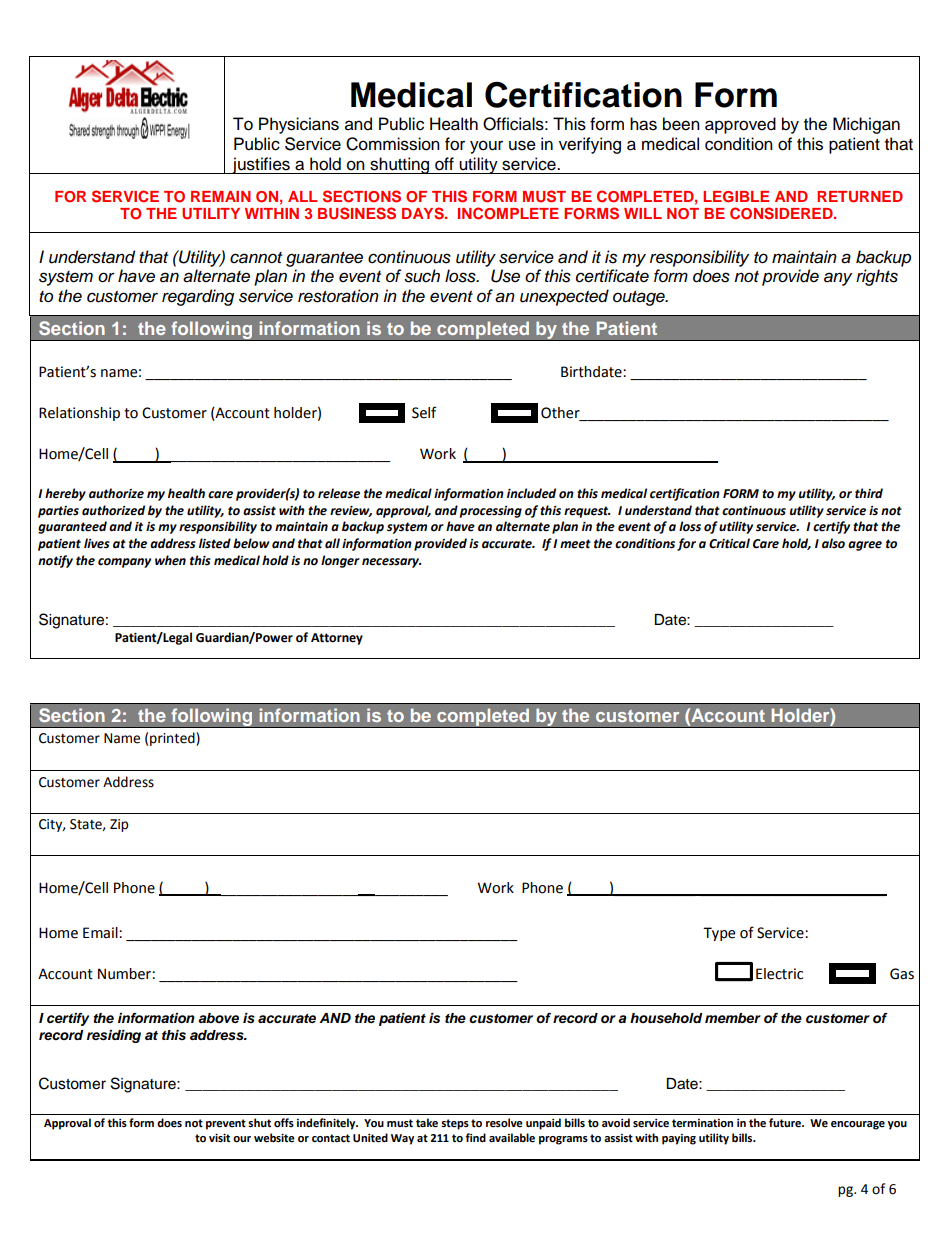 Image resolution: width=952 pixels, height=1233 pixels. I want to click on Self, so click(424, 412).
